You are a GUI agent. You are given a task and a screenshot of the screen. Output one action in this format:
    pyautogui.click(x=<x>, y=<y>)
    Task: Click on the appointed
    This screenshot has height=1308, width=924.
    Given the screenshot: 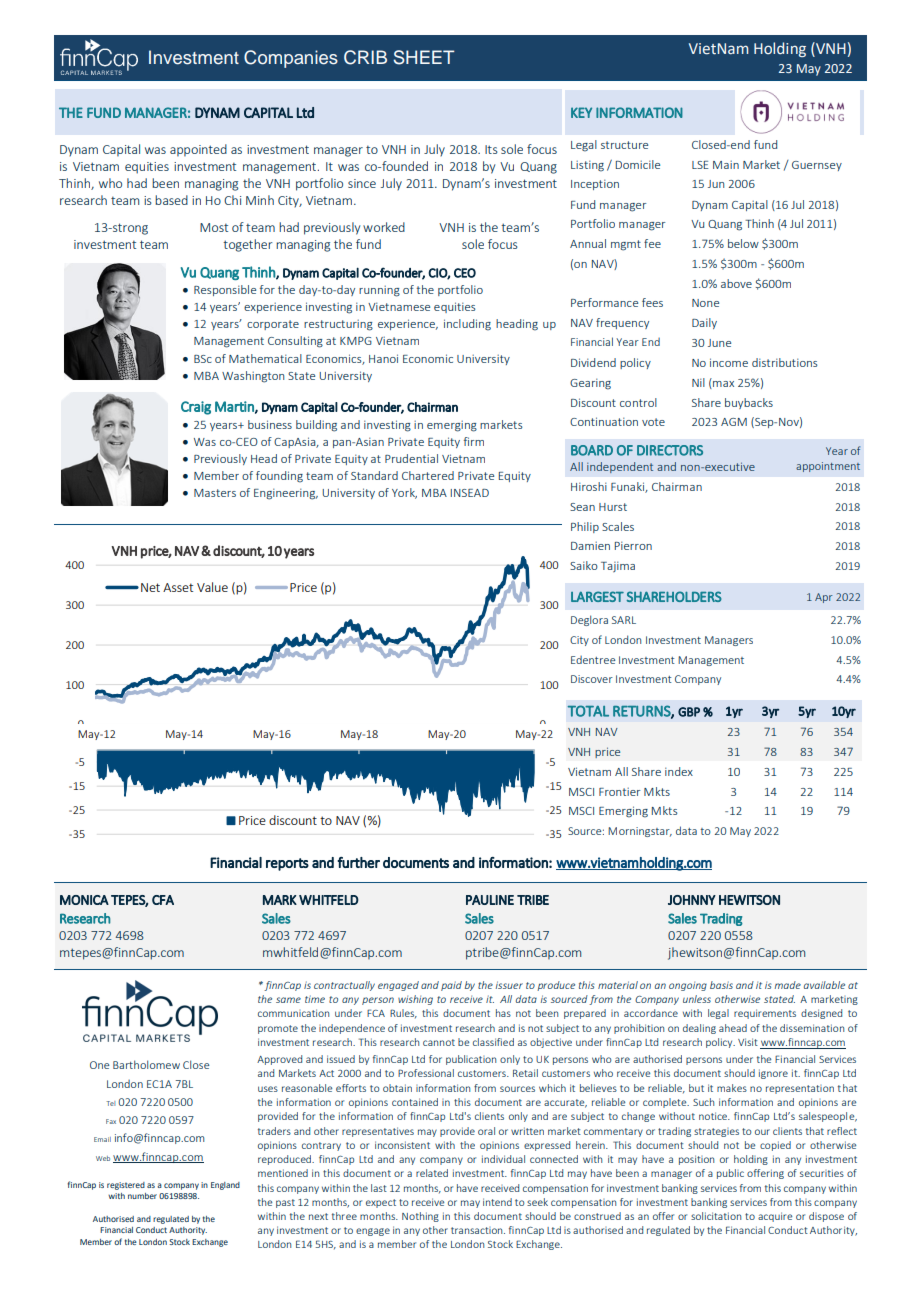 What is the action you would take?
    pyautogui.click(x=198, y=150)
